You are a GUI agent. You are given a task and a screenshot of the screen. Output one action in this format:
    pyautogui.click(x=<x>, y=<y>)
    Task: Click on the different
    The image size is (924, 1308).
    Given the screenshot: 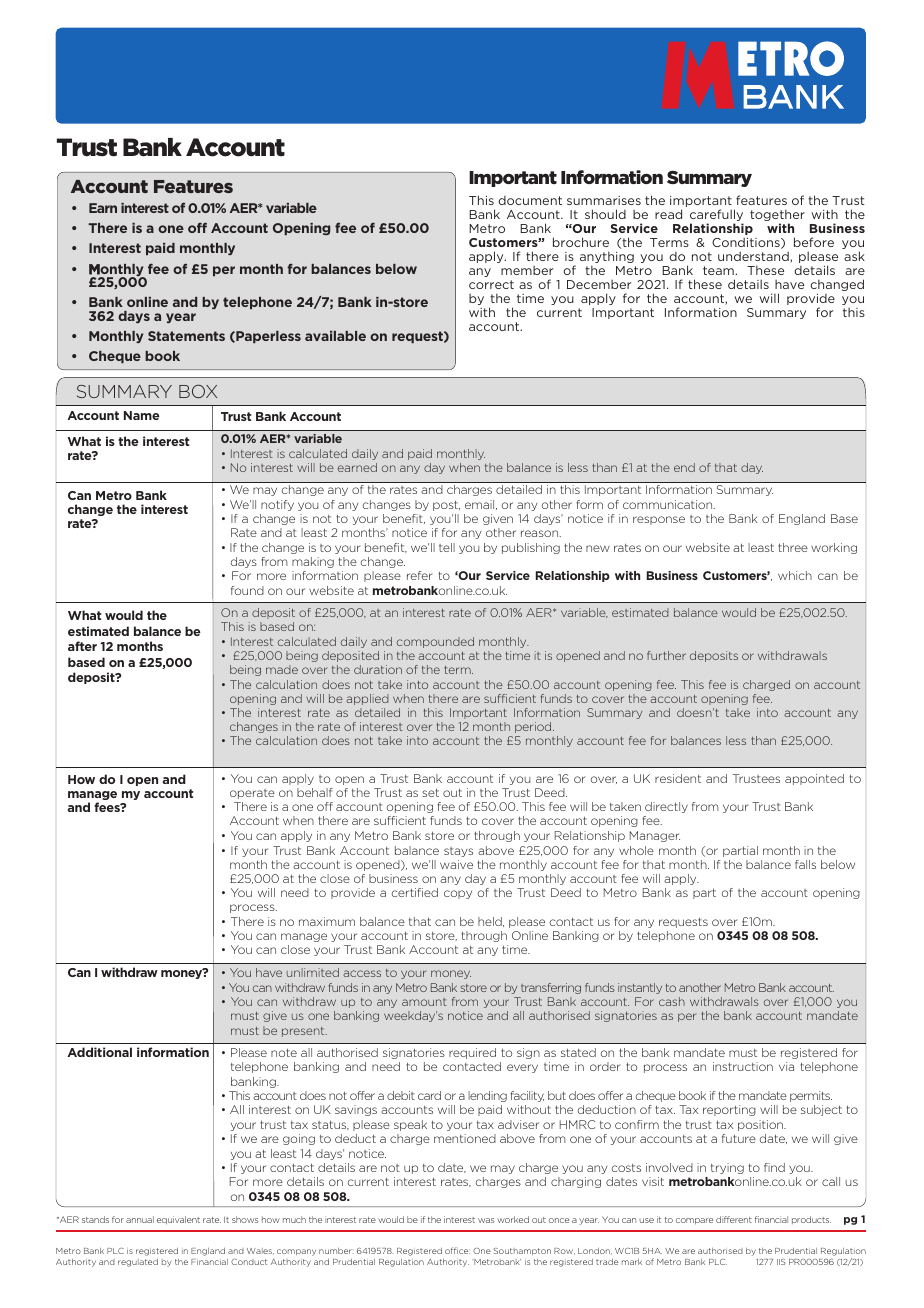 What is the action you would take?
    pyautogui.click(x=734, y=1219)
